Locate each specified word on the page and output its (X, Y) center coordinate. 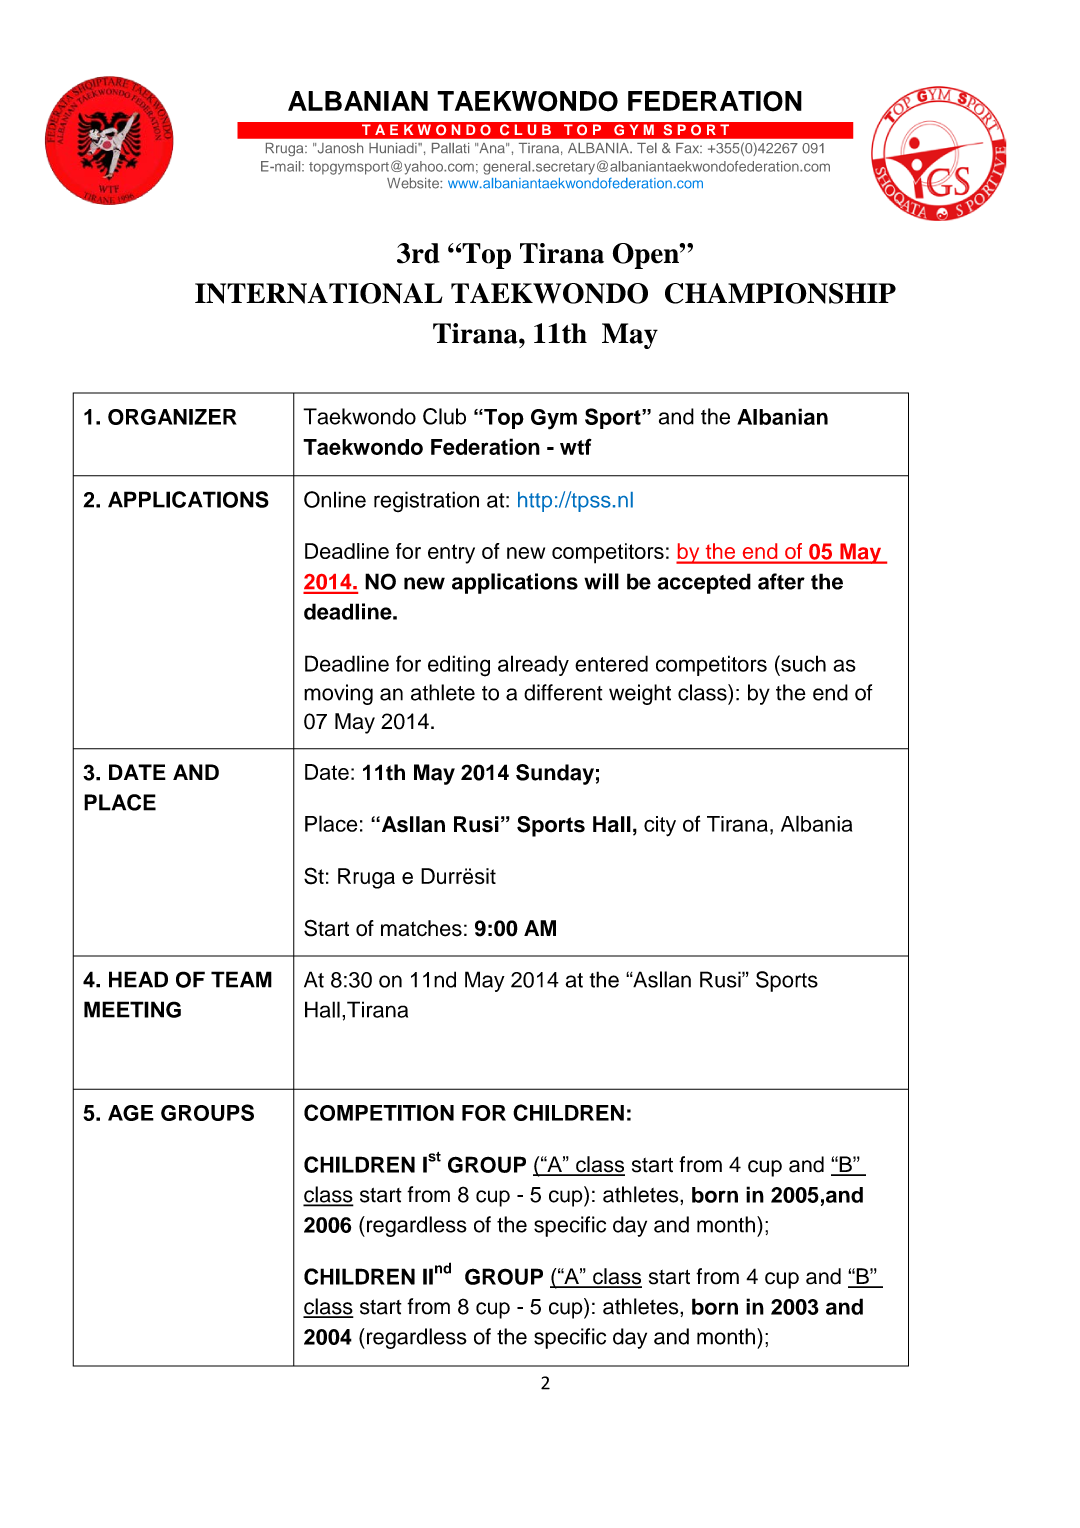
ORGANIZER (172, 417)
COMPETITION (379, 1112)
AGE (131, 1113)
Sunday (555, 774)
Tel (647, 148)
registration (426, 501)
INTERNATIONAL (319, 293)
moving (338, 694)
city (660, 826)
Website (414, 183)
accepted (704, 583)
